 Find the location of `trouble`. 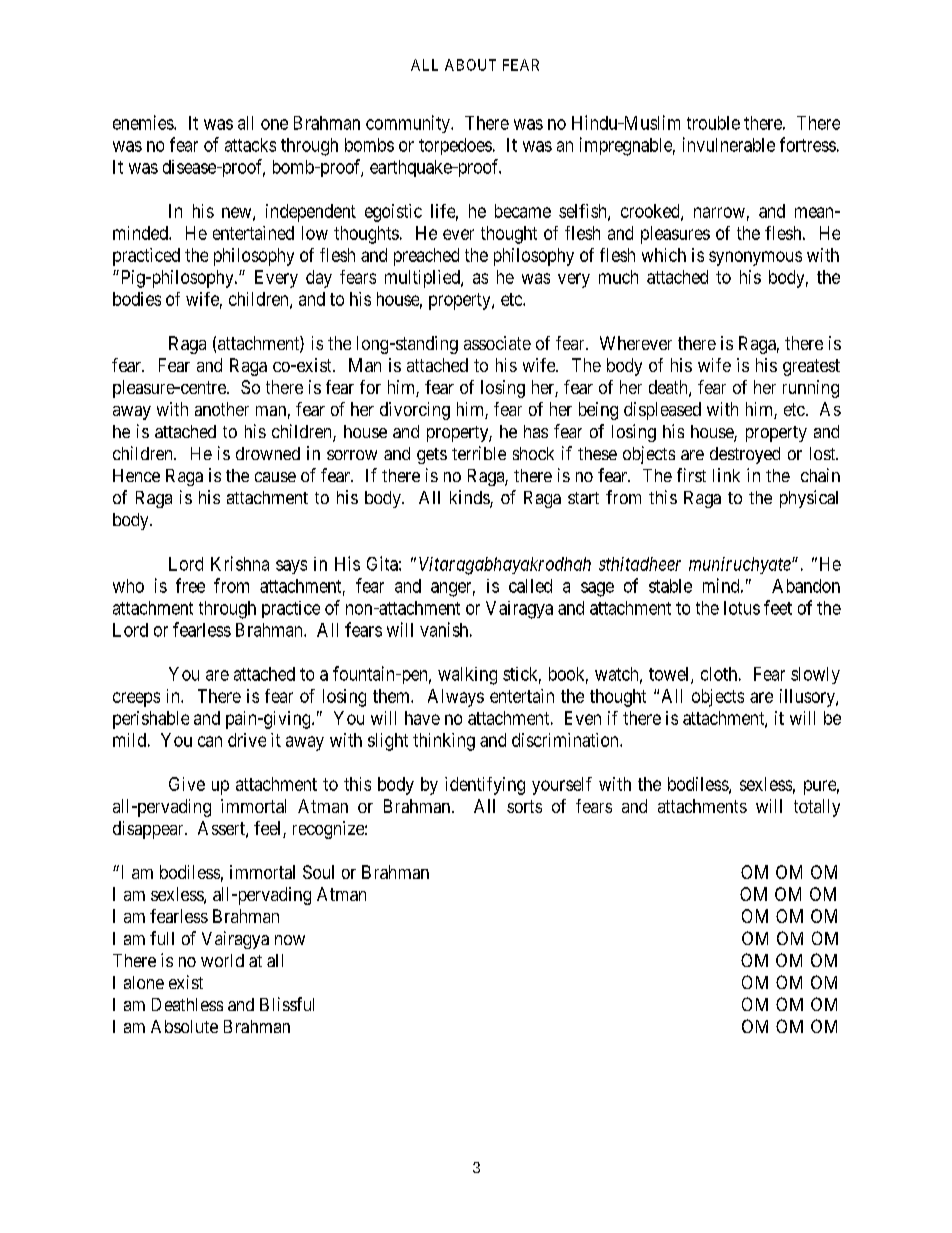

trouble is located at coordinates (713, 123).
